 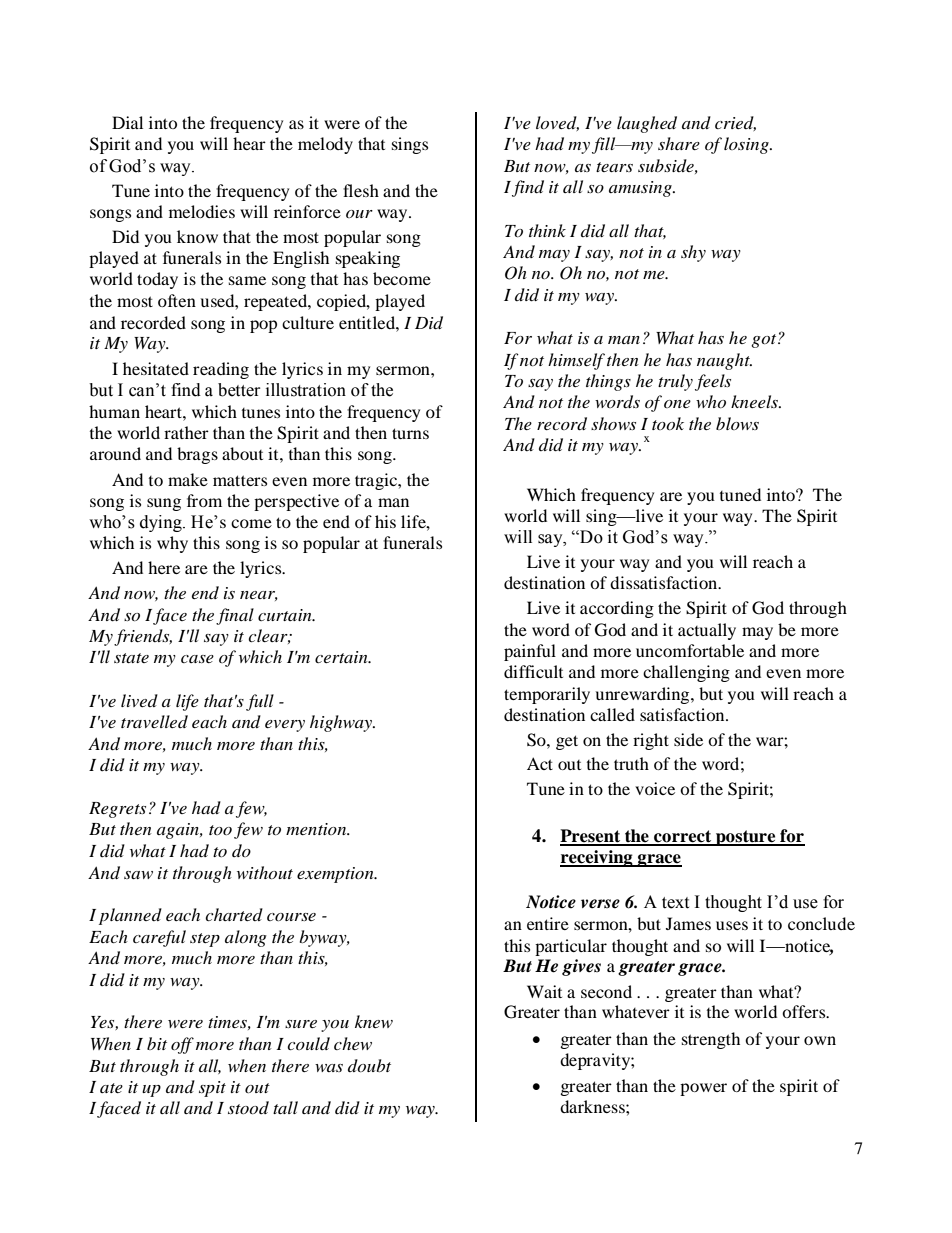 What do you see at coordinates (655, 788) in the screenshot?
I see `voice` at bounding box center [655, 788].
